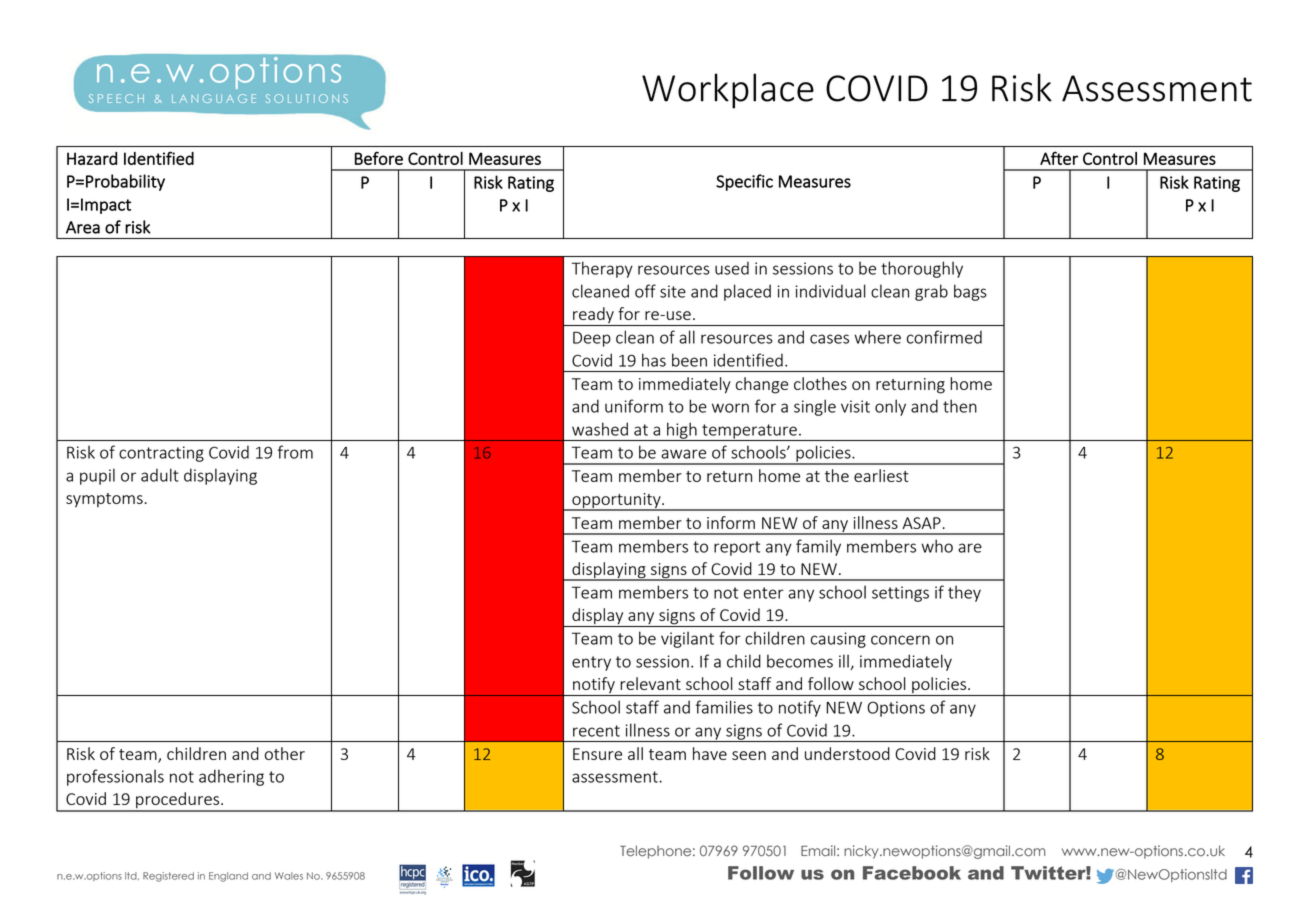 Image resolution: width=1308 pixels, height=924 pixels. What do you see at coordinates (228, 877) in the screenshot?
I see `England` at bounding box center [228, 877].
